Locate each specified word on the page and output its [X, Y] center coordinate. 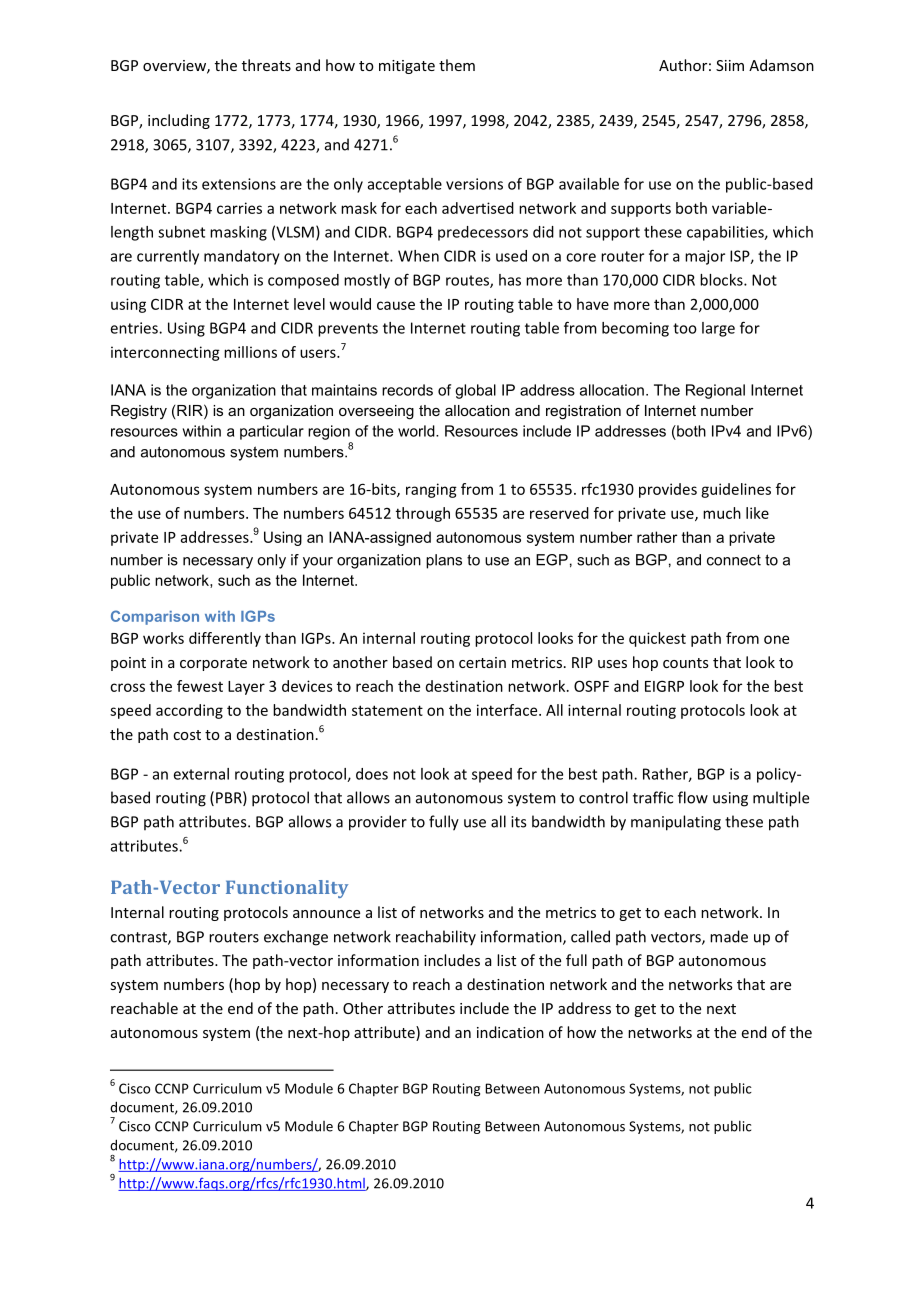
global [475, 391]
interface [508, 710]
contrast [139, 938]
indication [510, 1032]
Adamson [781, 65]
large [718, 329]
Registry [139, 412]
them [457, 65]
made [729, 936]
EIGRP [664, 686]
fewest [200, 686]
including [179, 121]
